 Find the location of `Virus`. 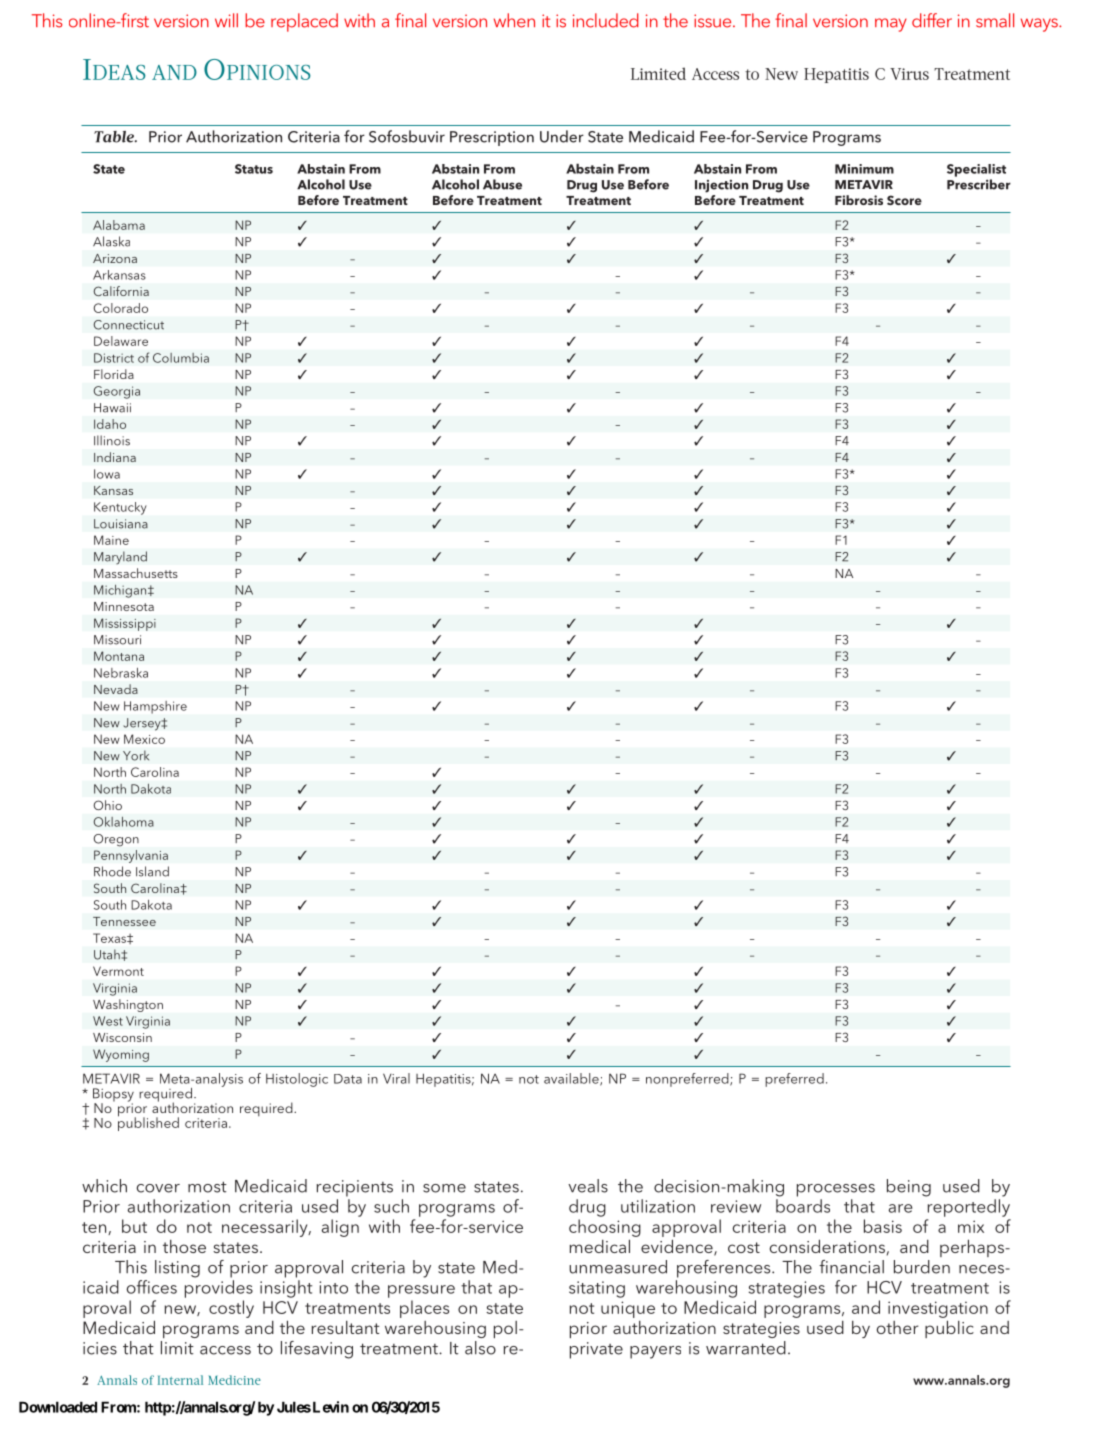

Virus is located at coordinates (909, 74).
